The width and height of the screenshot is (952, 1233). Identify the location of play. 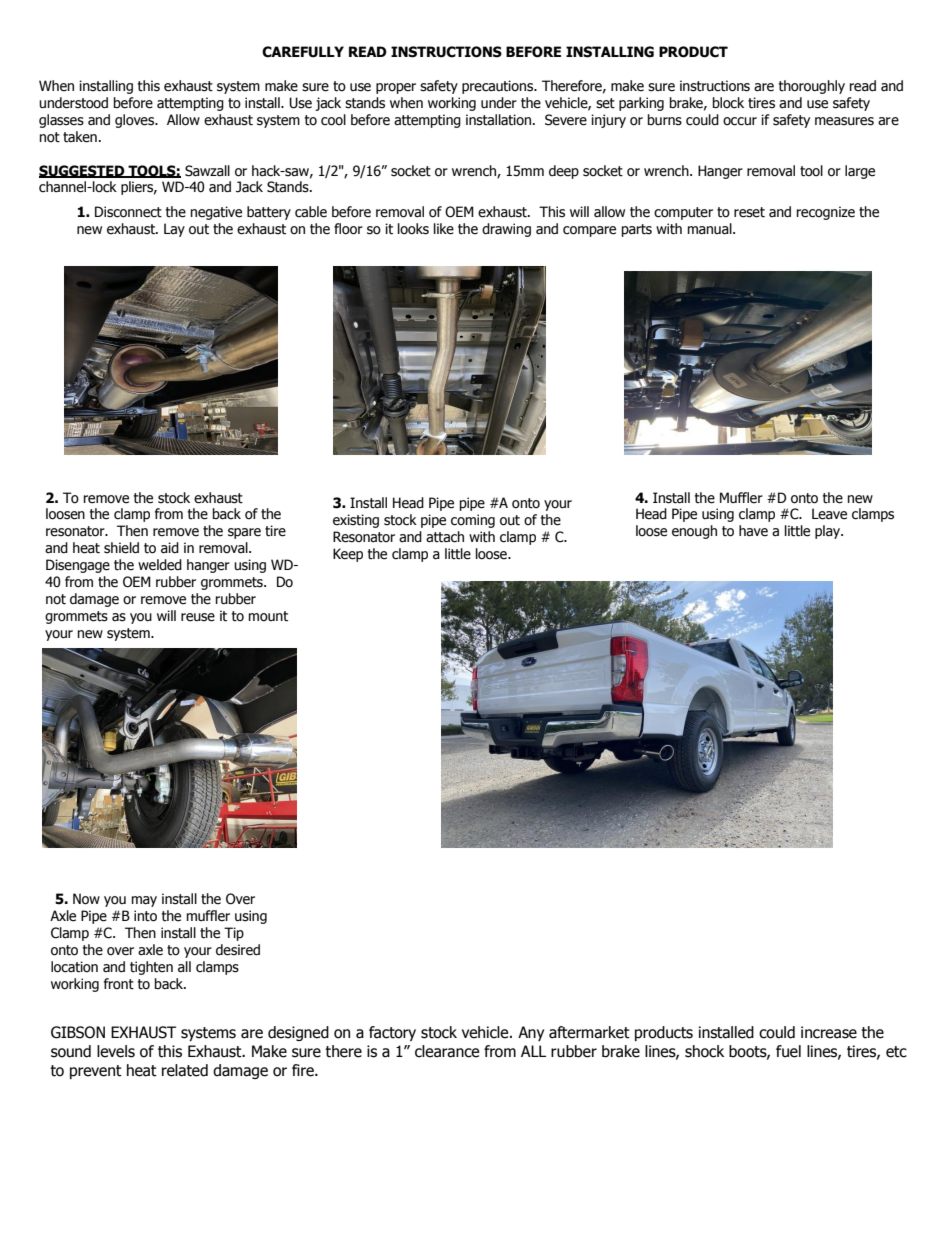
(829, 532).
